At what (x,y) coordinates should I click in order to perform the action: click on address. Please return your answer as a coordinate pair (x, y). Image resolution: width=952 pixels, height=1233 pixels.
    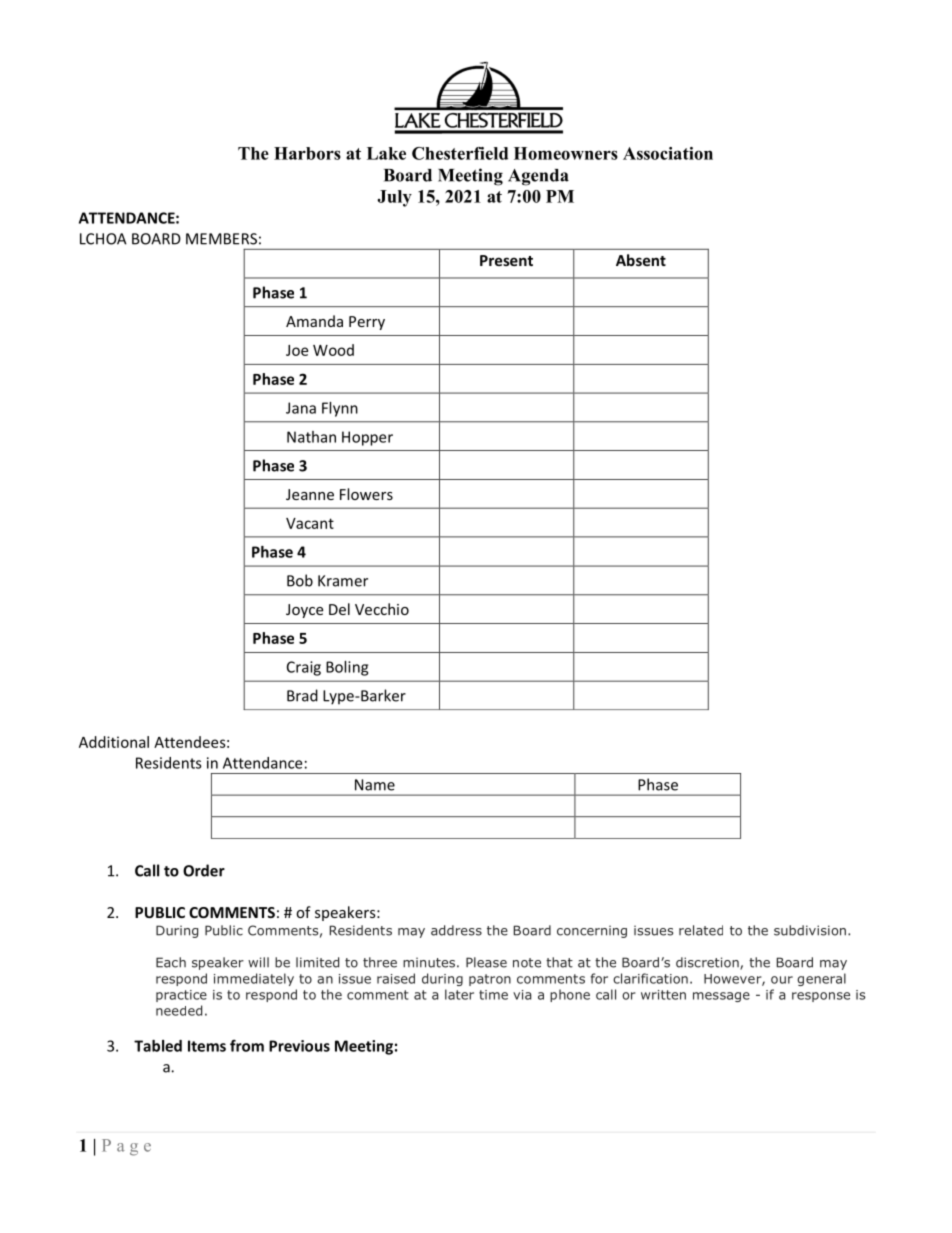
    Looking at the image, I should click on (456, 930).
